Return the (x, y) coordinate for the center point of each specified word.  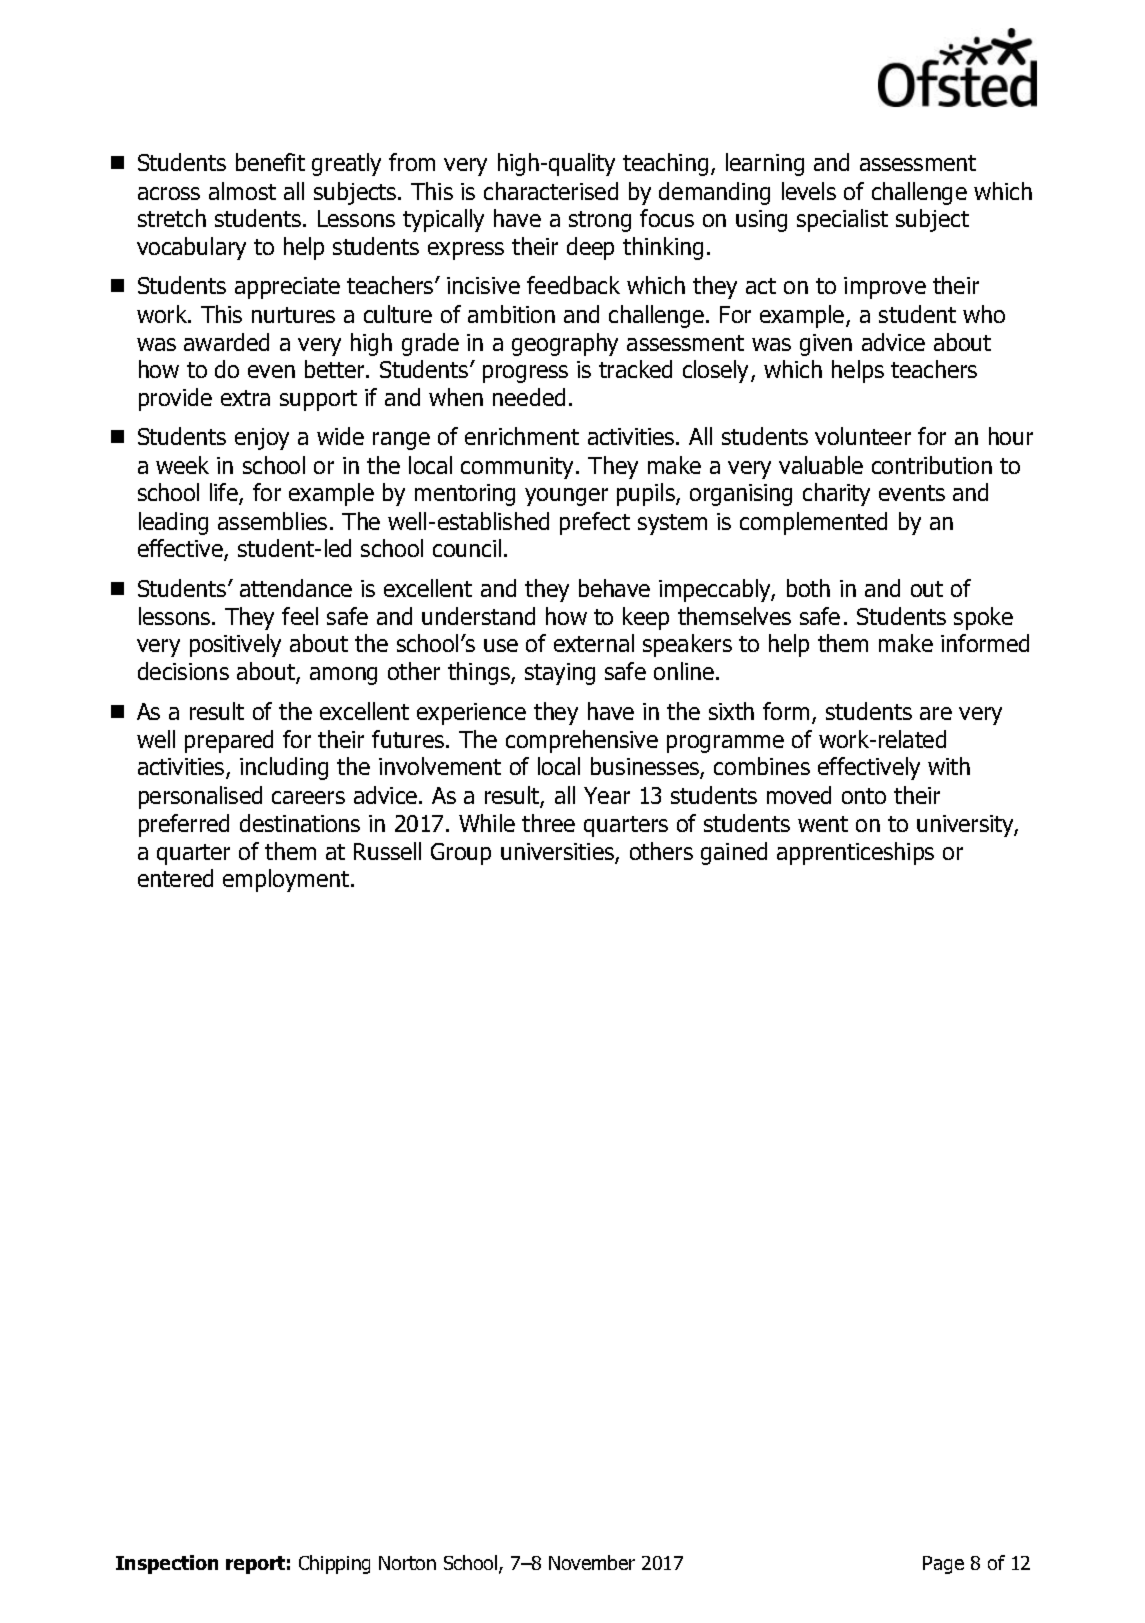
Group (461, 854)
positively (235, 645)
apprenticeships (855, 853)
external (594, 643)
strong (600, 221)
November (592, 1562)
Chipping (334, 1564)
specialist (842, 220)
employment (286, 880)
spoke (983, 618)
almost (242, 191)
